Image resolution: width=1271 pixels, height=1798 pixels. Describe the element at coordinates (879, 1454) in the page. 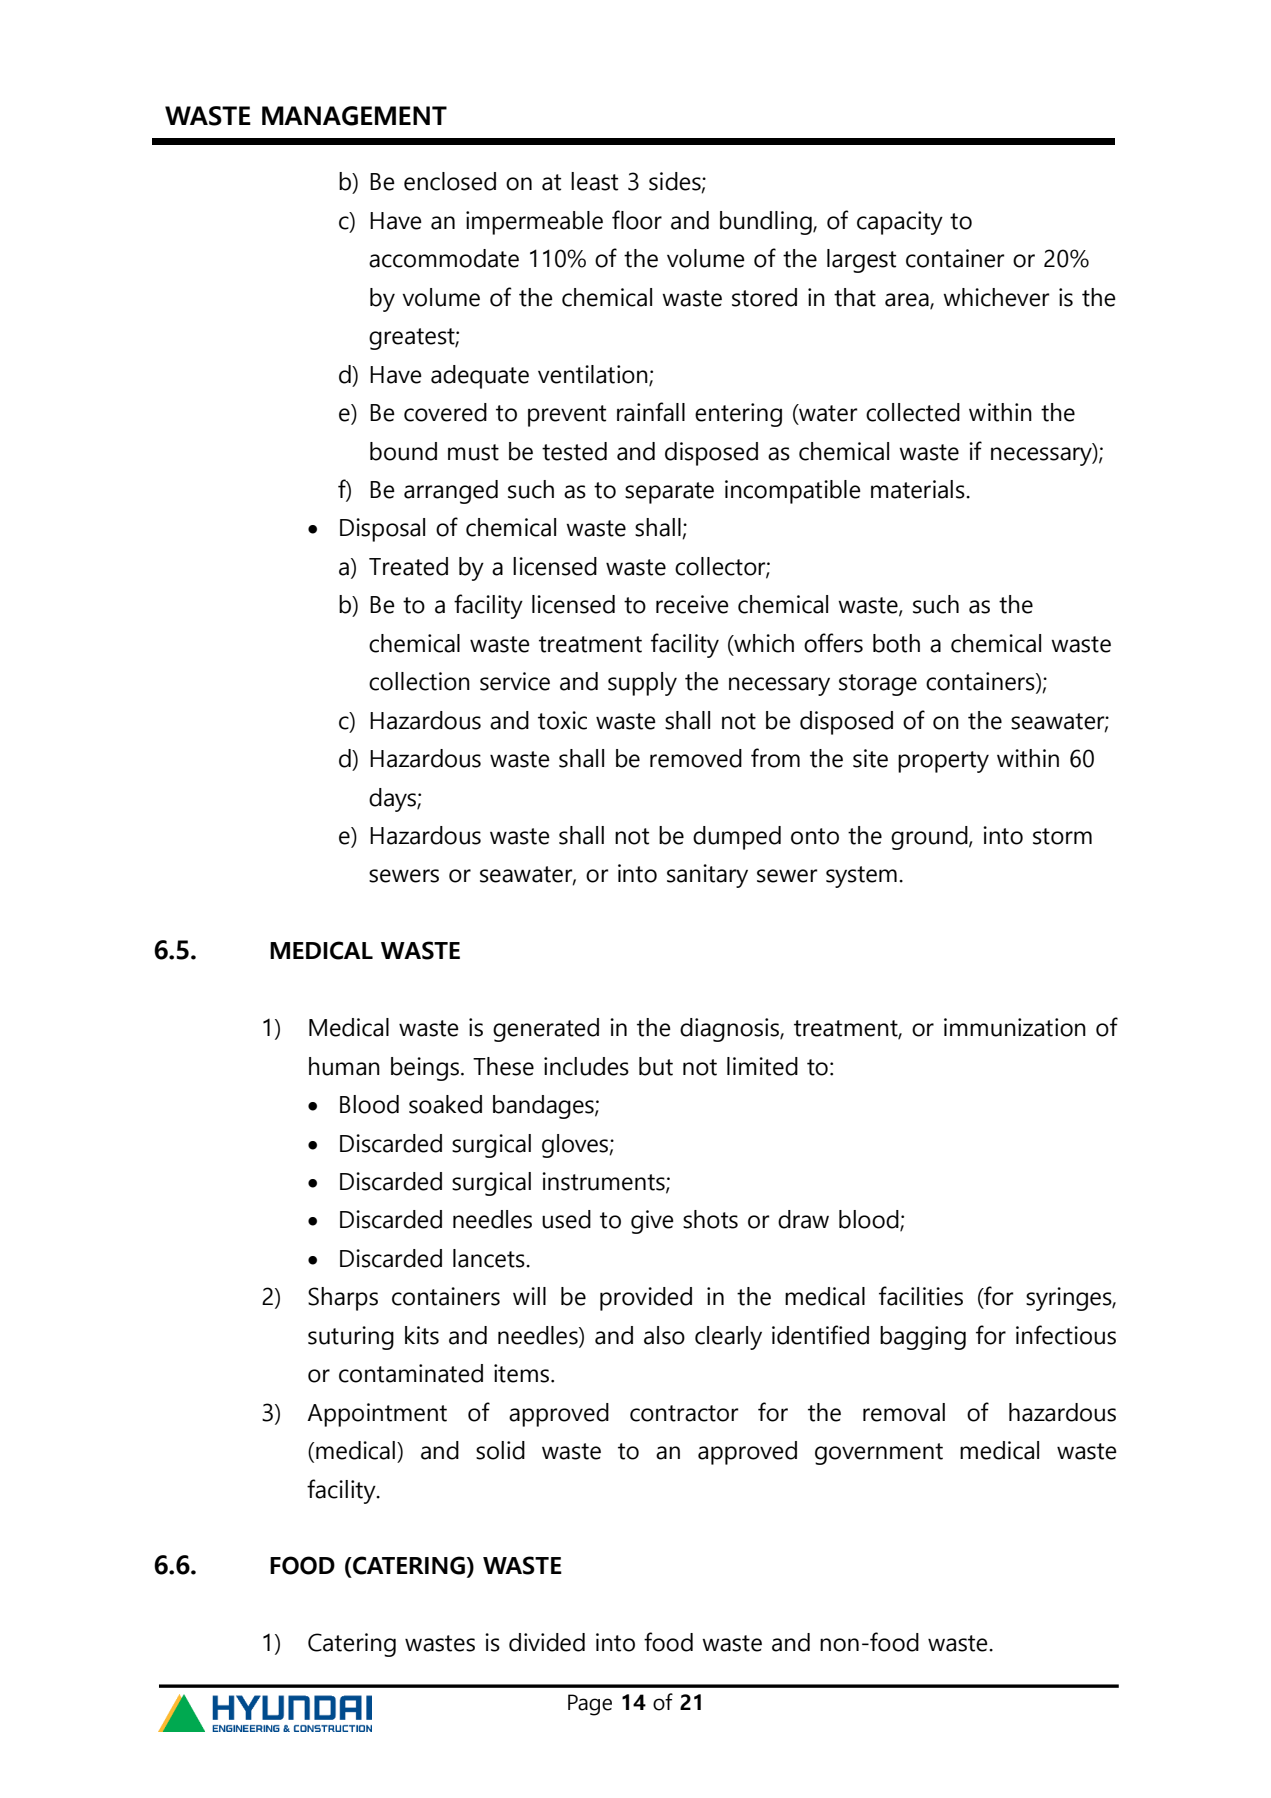

I see `government` at that location.
